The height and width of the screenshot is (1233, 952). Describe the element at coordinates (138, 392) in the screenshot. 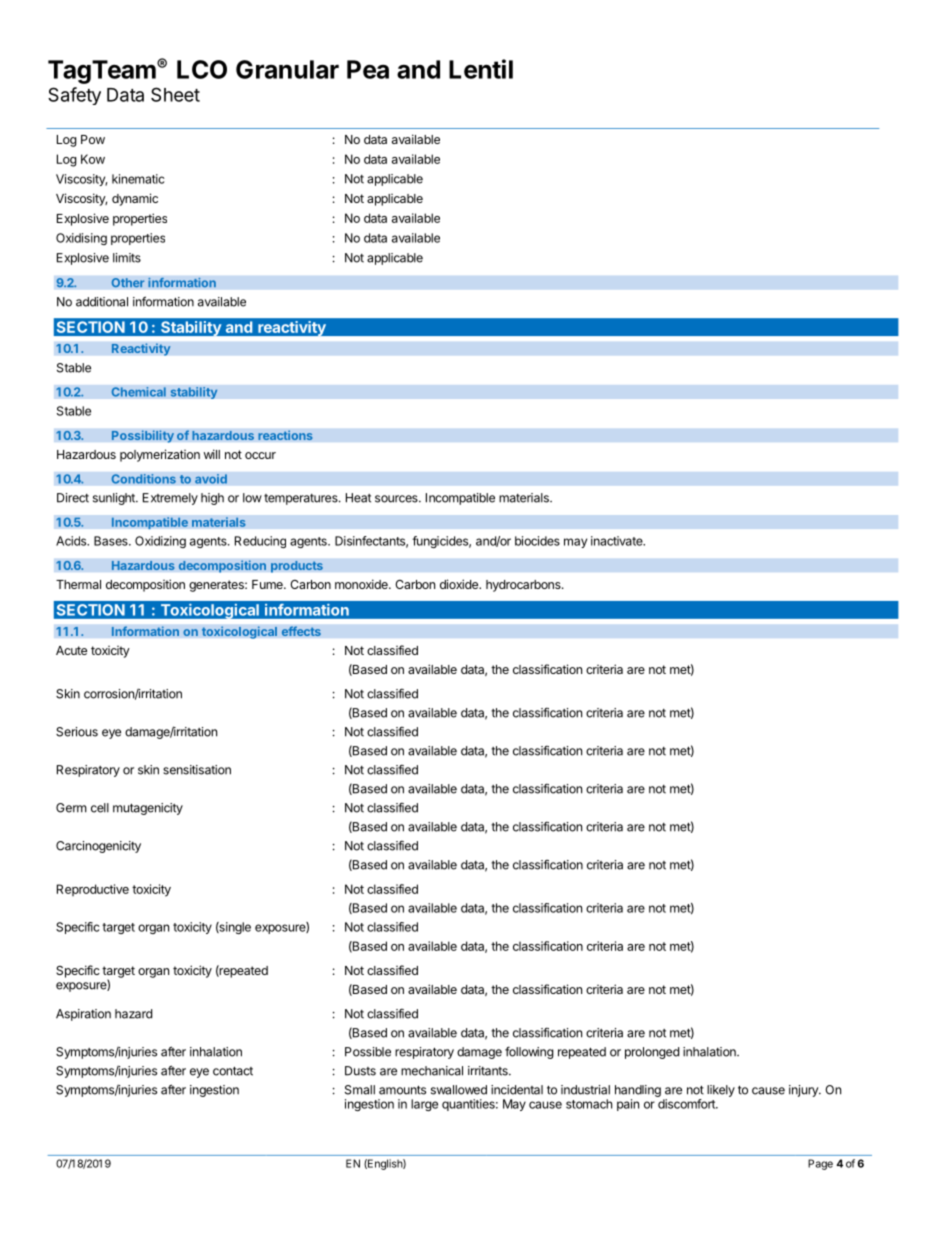

I see `Chemical` at that location.
